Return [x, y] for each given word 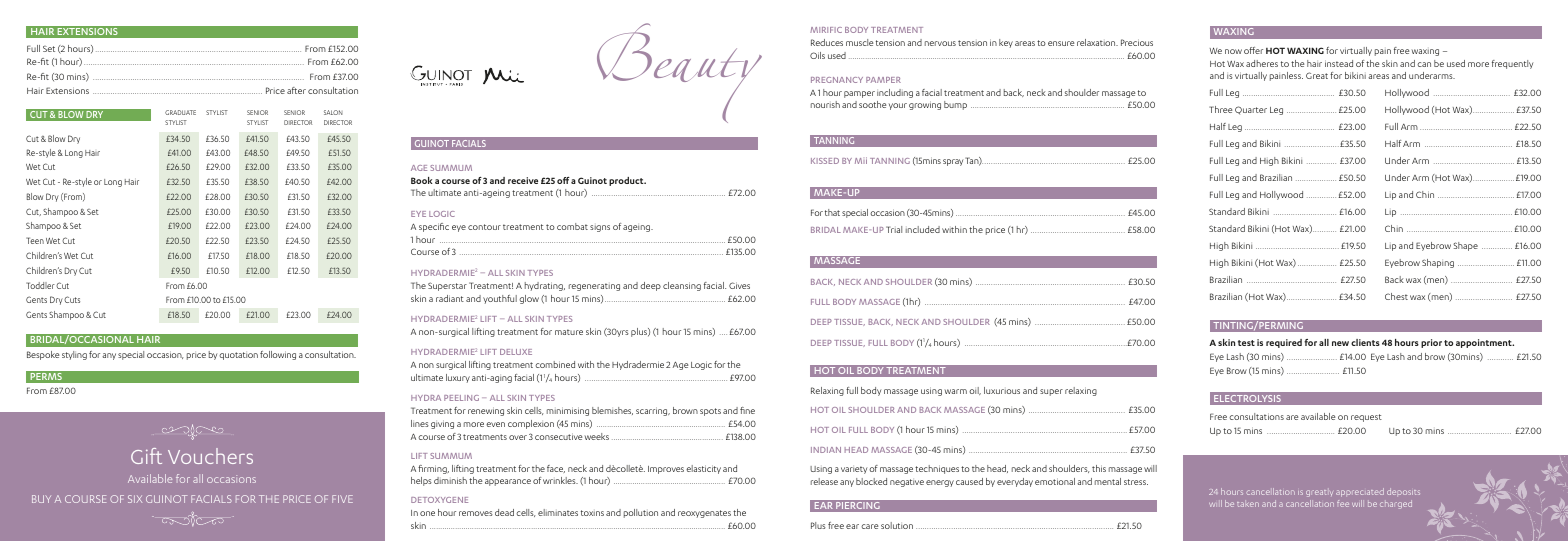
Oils [817, 55]
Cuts [72, 299]
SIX [135, 499]
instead [1339, 63]
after [296, 90]
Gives [739, 285]
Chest [1396, 296]
